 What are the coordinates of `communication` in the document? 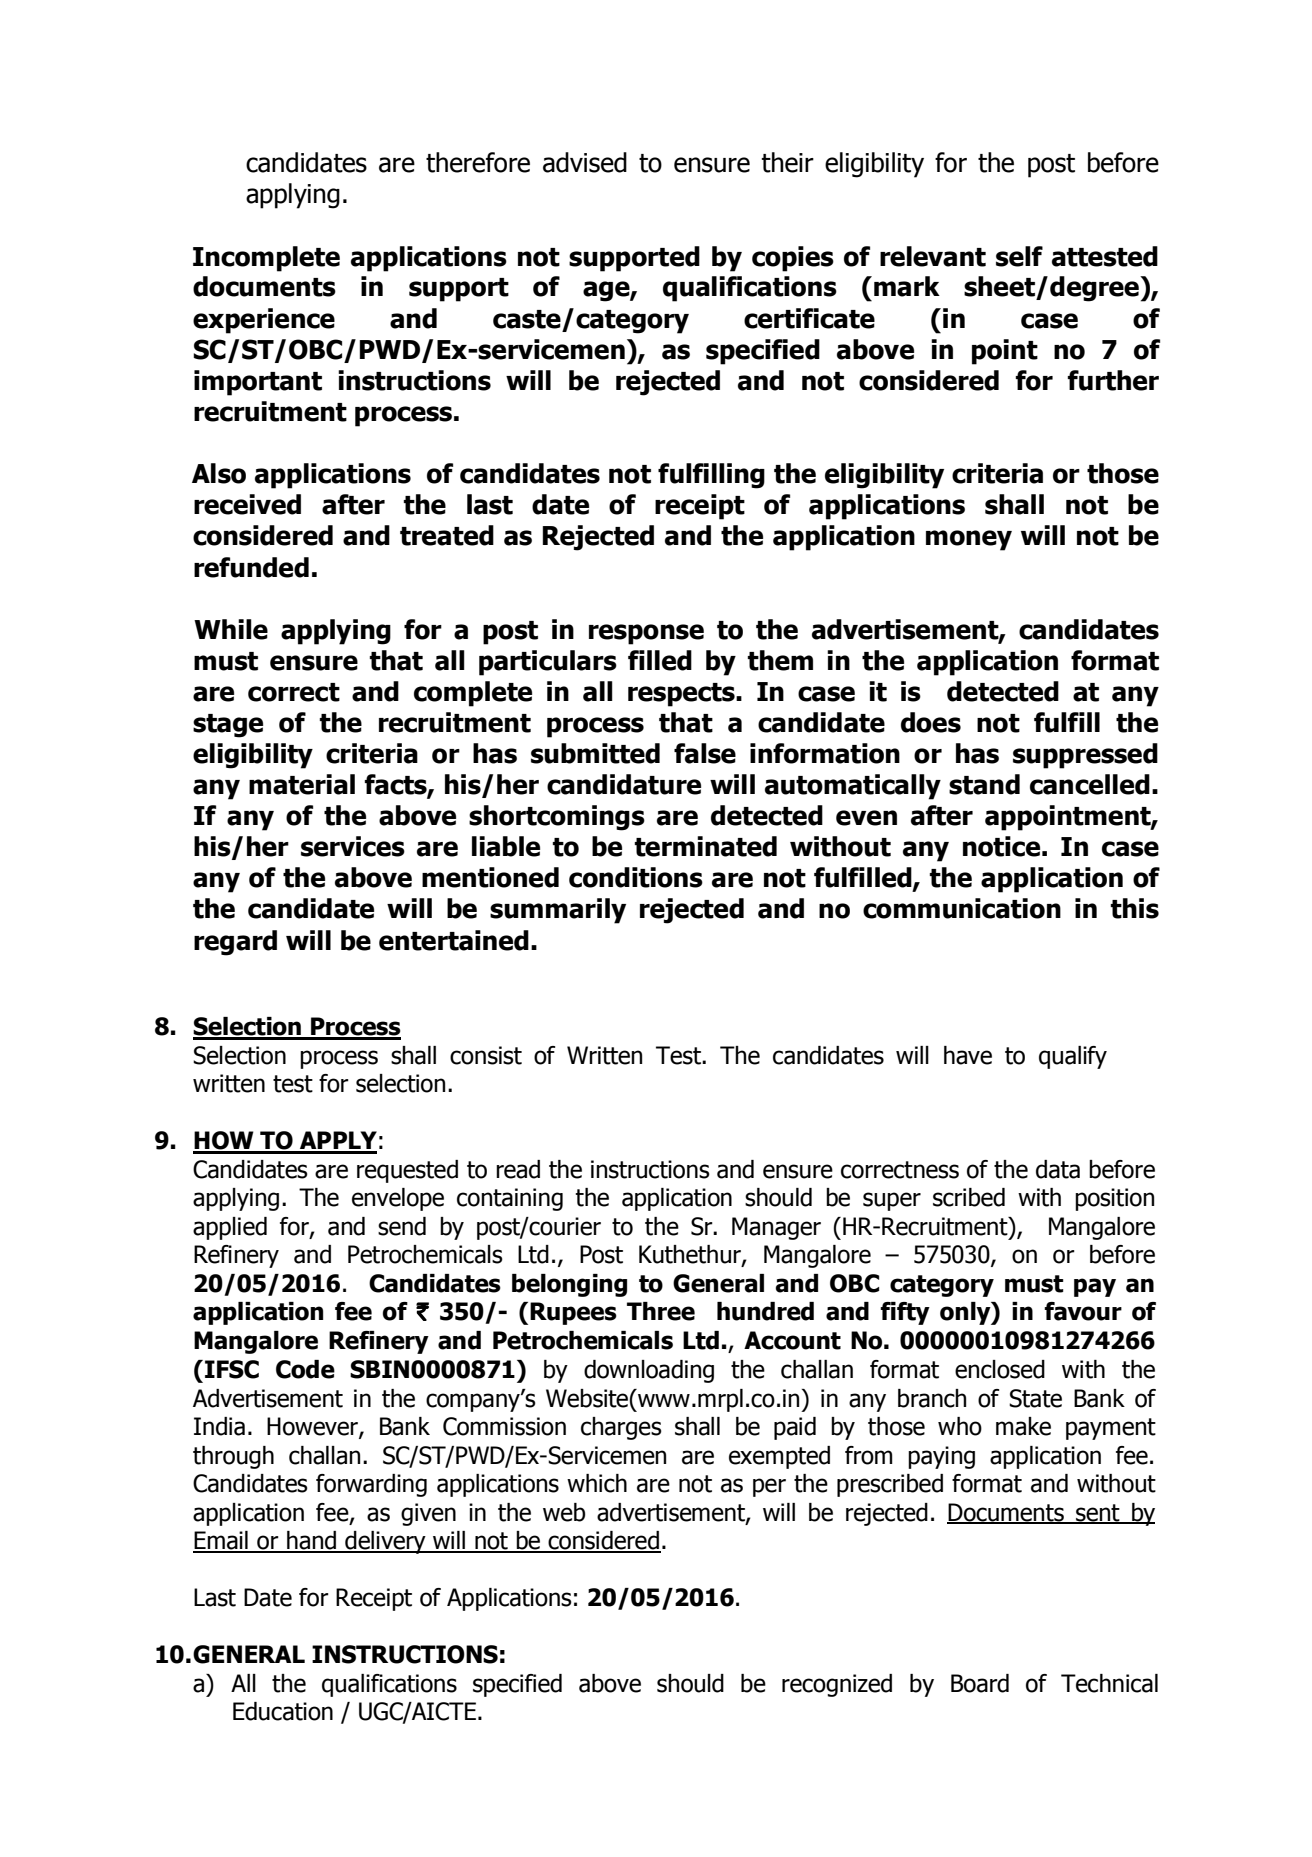 It's located at (962, 908).
